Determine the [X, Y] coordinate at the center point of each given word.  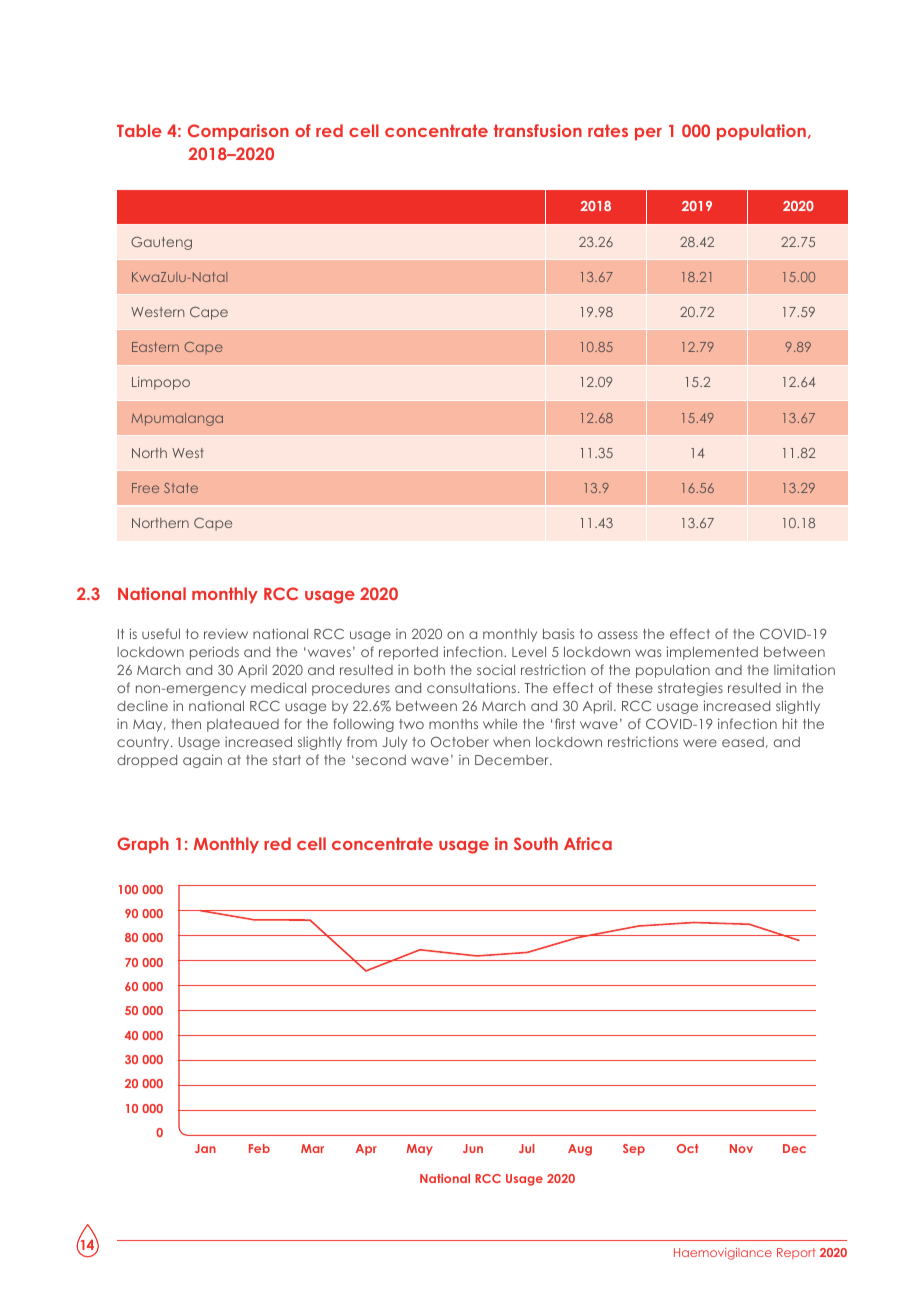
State [181, 488]
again [202, 761]
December [513, 760]
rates [608, 130]
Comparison [238, 132]
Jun [473, 1148]
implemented [712, 653]
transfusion [538, 130]
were [700, 743]
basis [558, 634]
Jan [205, 1148]
